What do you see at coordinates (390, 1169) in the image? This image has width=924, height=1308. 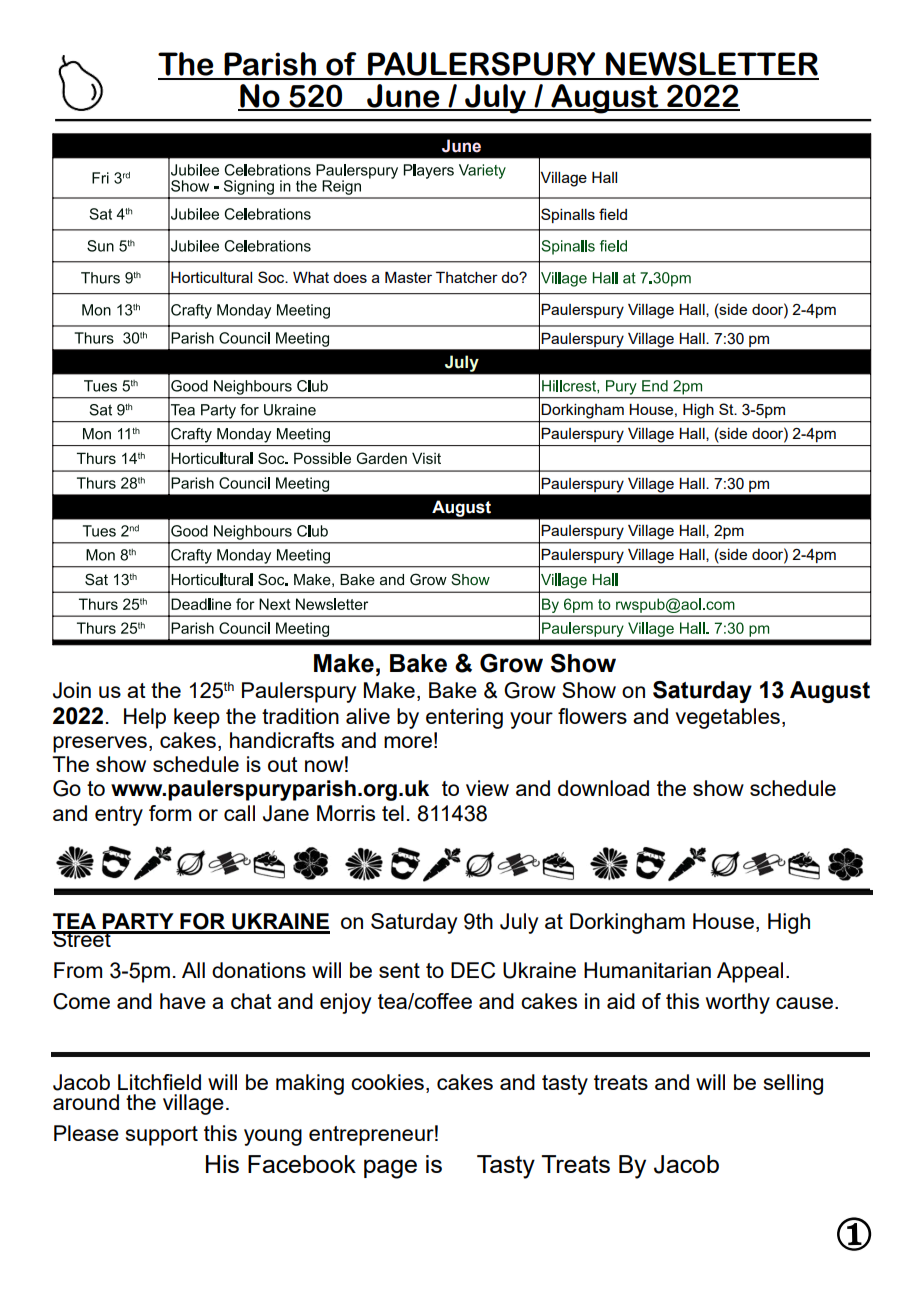 I see `page` at bounding box center [390, 1169].
